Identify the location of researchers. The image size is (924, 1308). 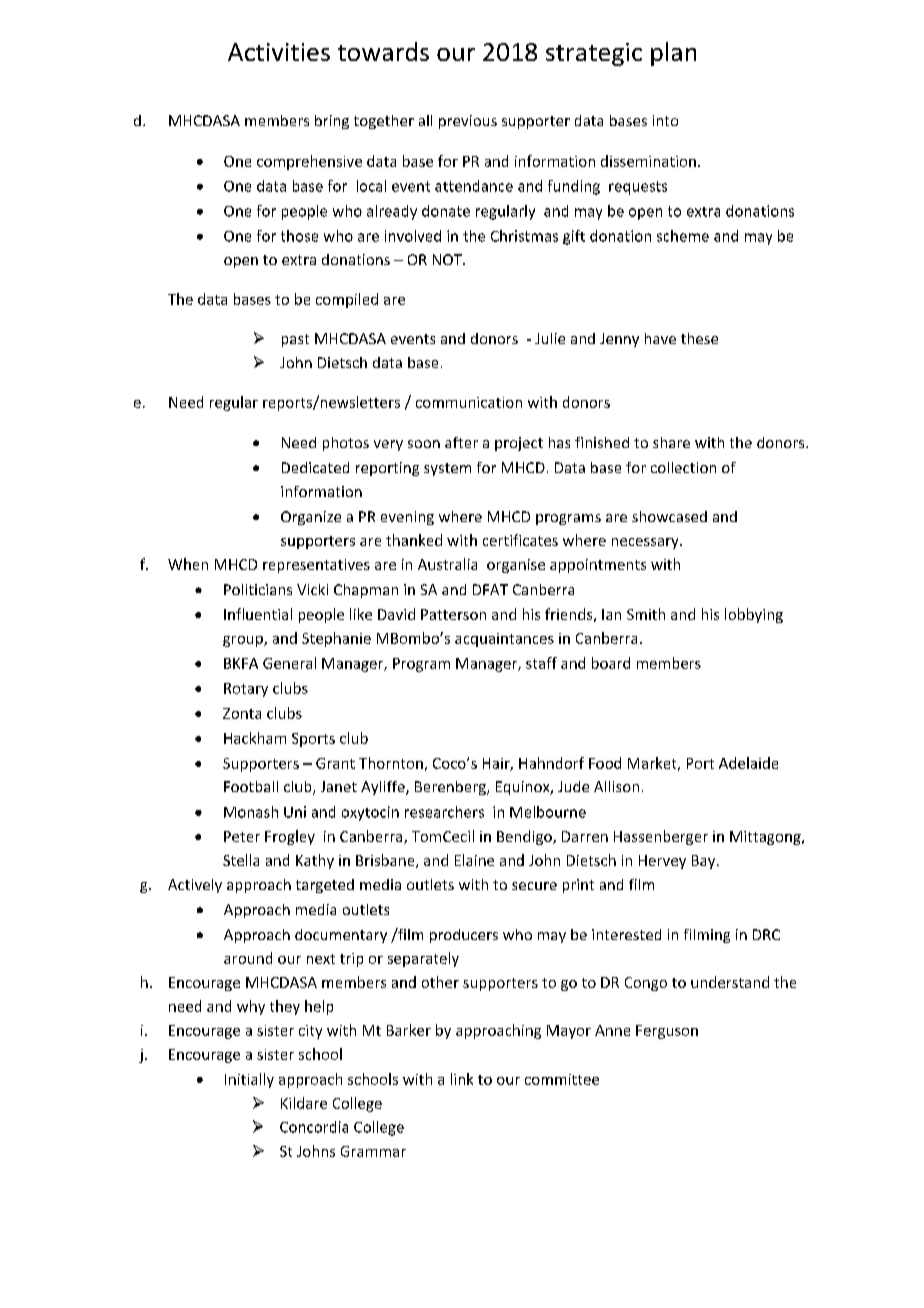
(444, 812).
